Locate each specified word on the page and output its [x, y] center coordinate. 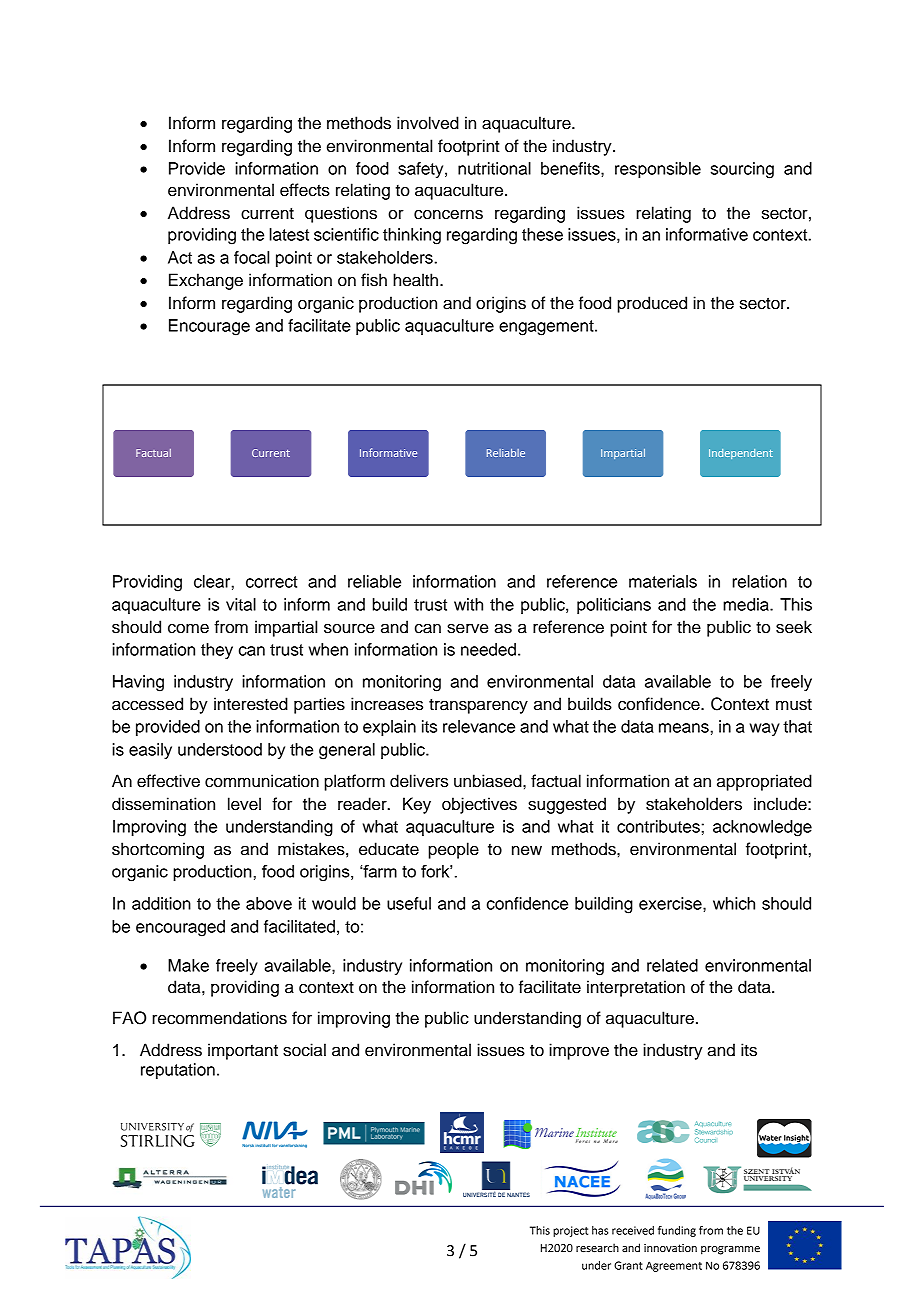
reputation [178, 1071]
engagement [547, 328]
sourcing [742, 170]
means [684, 728]
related [672, 965]
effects [305, 190]
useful [409, 903]
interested [251, 704]
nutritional [494, 168]
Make [188, 965]
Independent [741, 454]
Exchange [206, 281]
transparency [478, 706]
